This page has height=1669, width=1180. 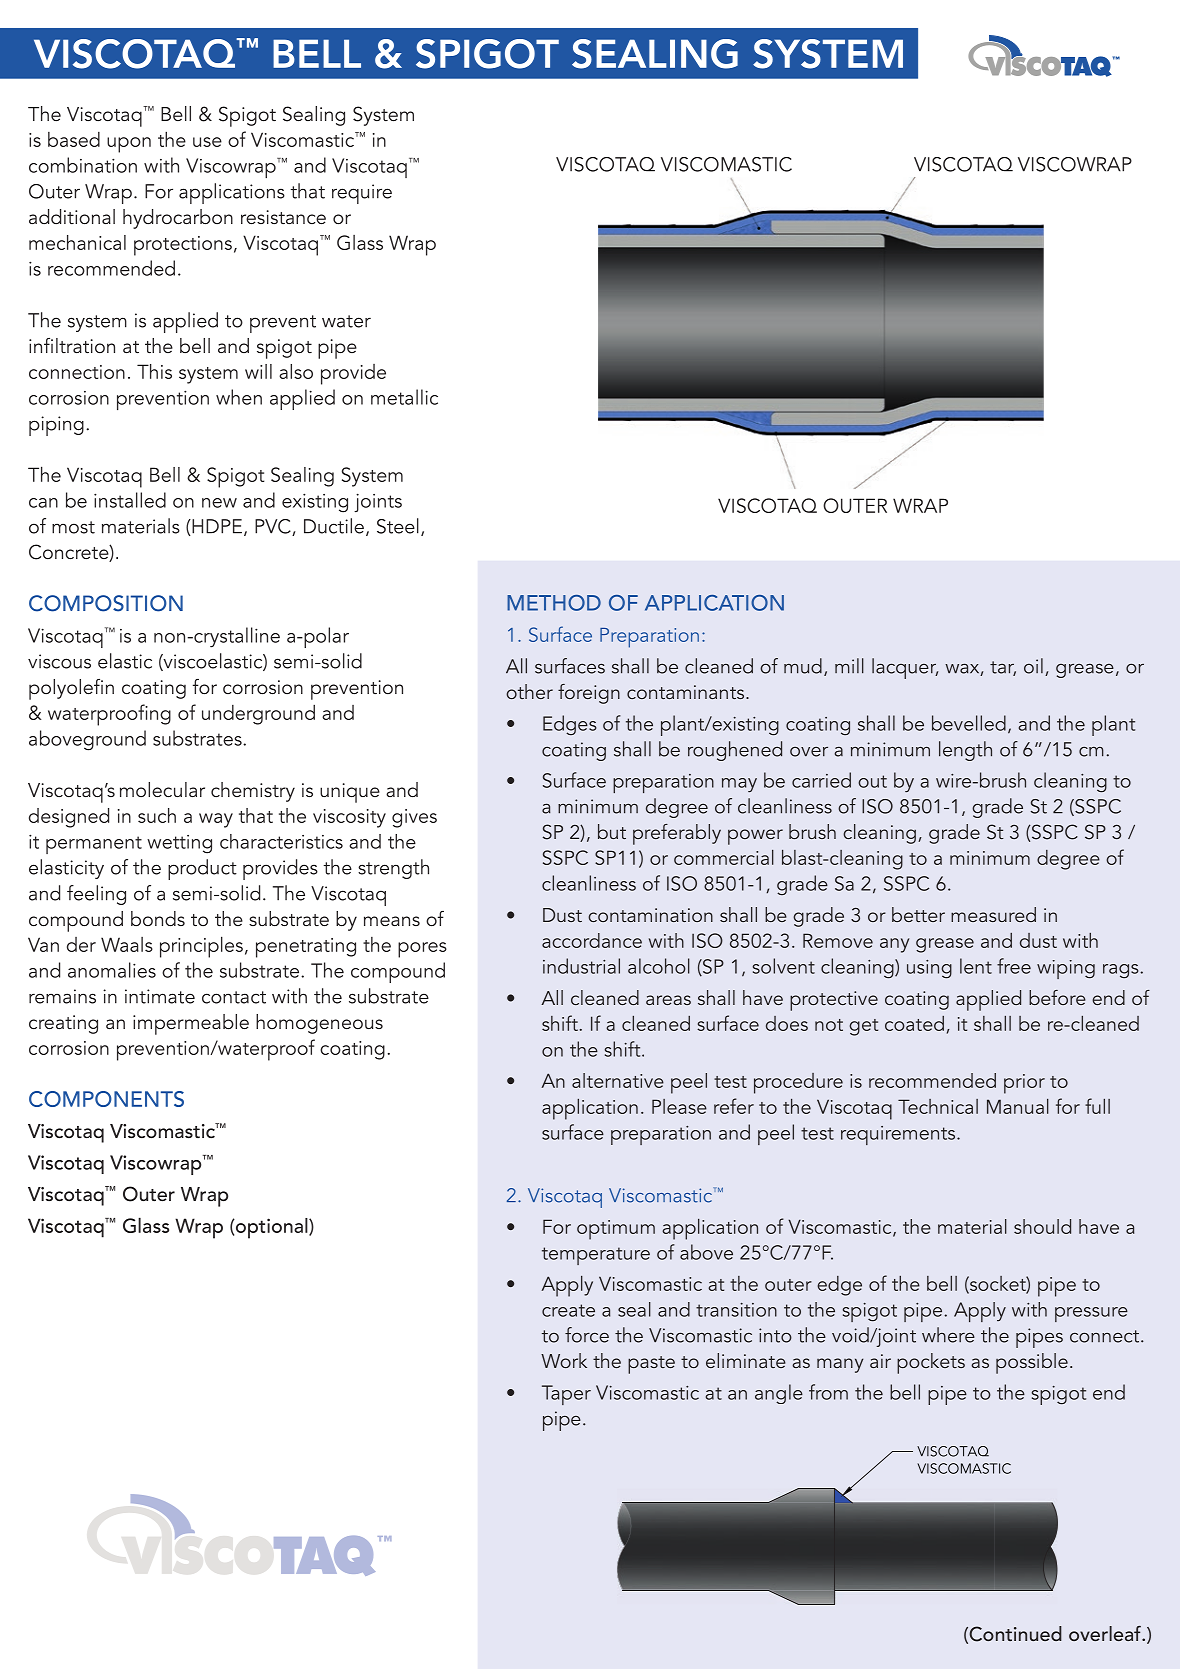 What do you see at coordinates (201, 947) in the page?
I see `principles` at bounding box center [201, 947].
